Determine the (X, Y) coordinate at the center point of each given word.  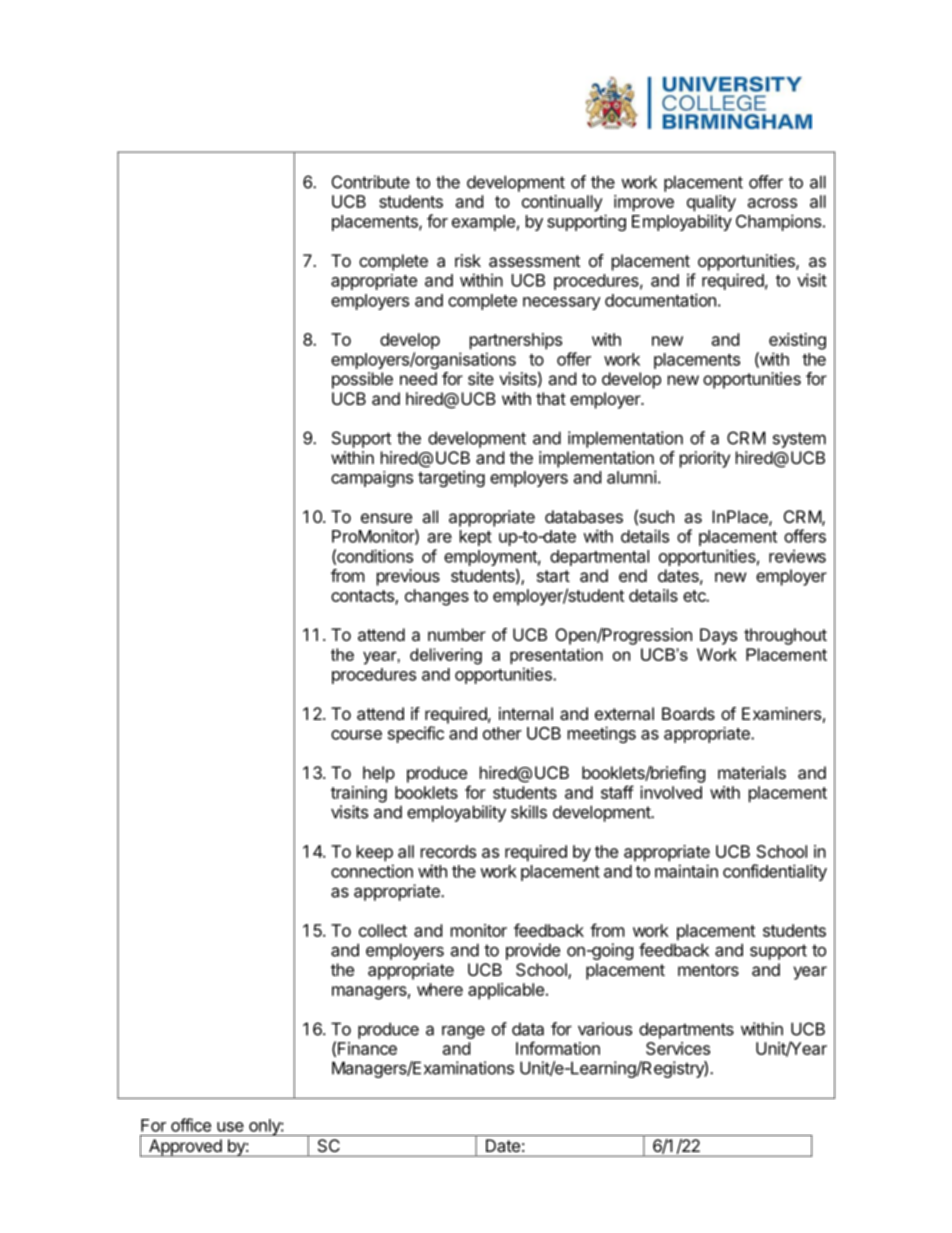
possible (362, 380)
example (483, 223)
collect (383, 930)
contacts (363, 597)
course (356, 735)
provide (533, 951)
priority (705, 459)
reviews (797, 556)
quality (711, 203)
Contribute (371, 182)
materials (752, 772)
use (230, 1127)
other (502, 733)
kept (476, 538)
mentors (708, 970)
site (481, 378)
